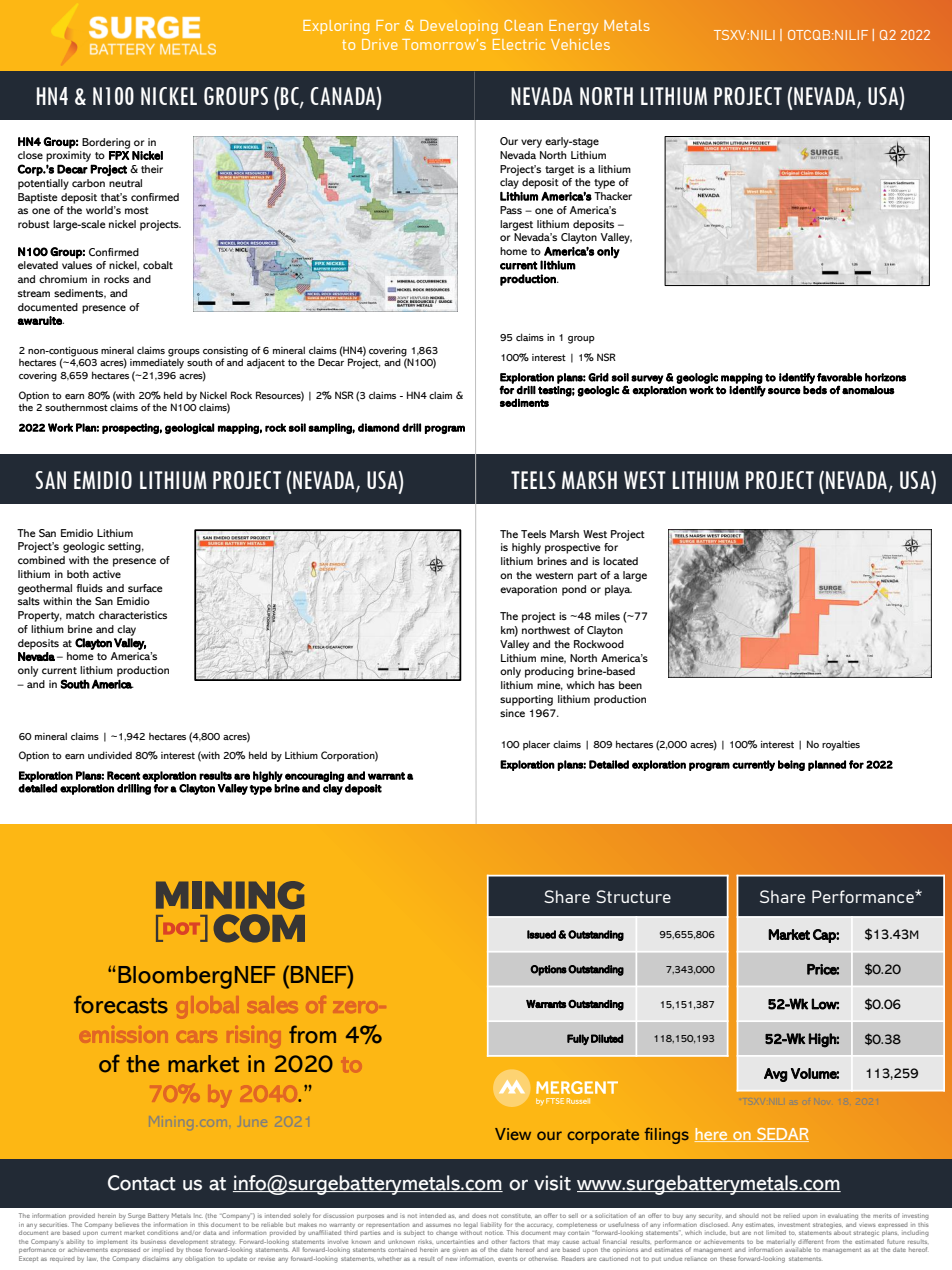 The width and height of the screenshot is (952, 1270). I want to click on forecasts, so click(121, 1004).
